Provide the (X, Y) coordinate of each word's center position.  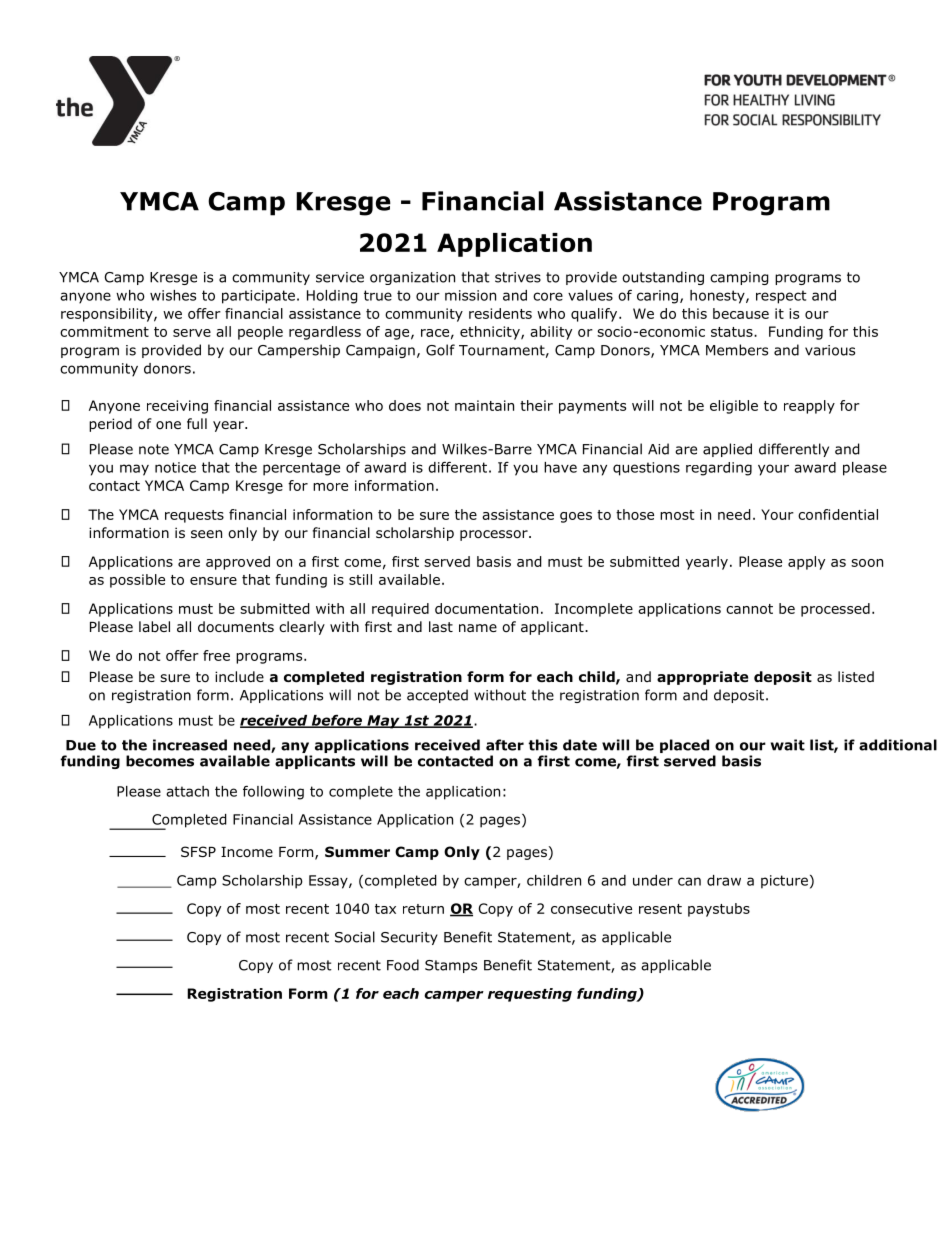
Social (355, 937)
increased (190, 745)
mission (470, 295)
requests (194, 516)
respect (781, 297)
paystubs (719, 910)
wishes (173, 295)
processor (495, 535)
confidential (838, 514)
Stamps (451, 966)
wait (788, 745)
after (505, 745)
